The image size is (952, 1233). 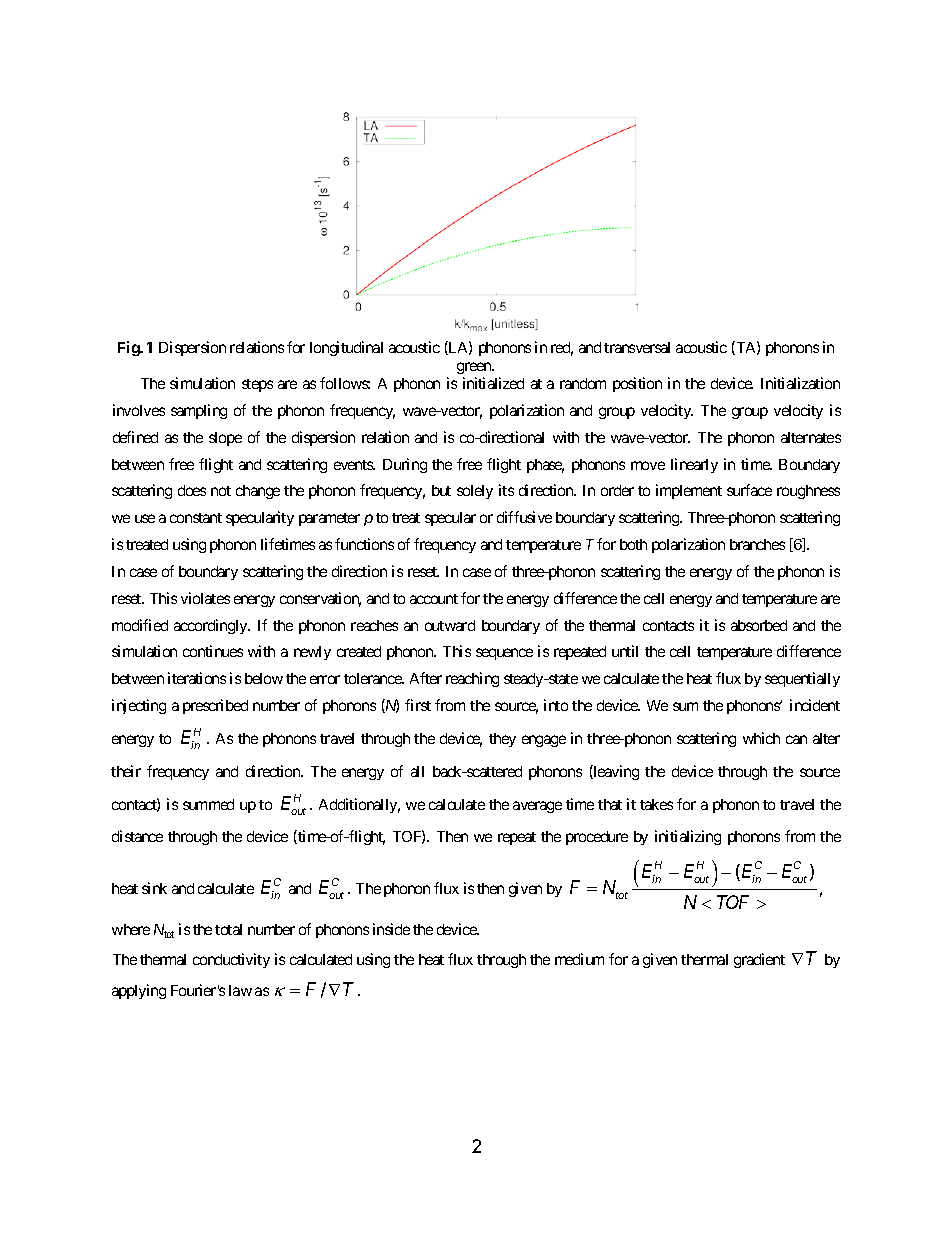 I want to click on initializing, so click(x=688, y=837).
